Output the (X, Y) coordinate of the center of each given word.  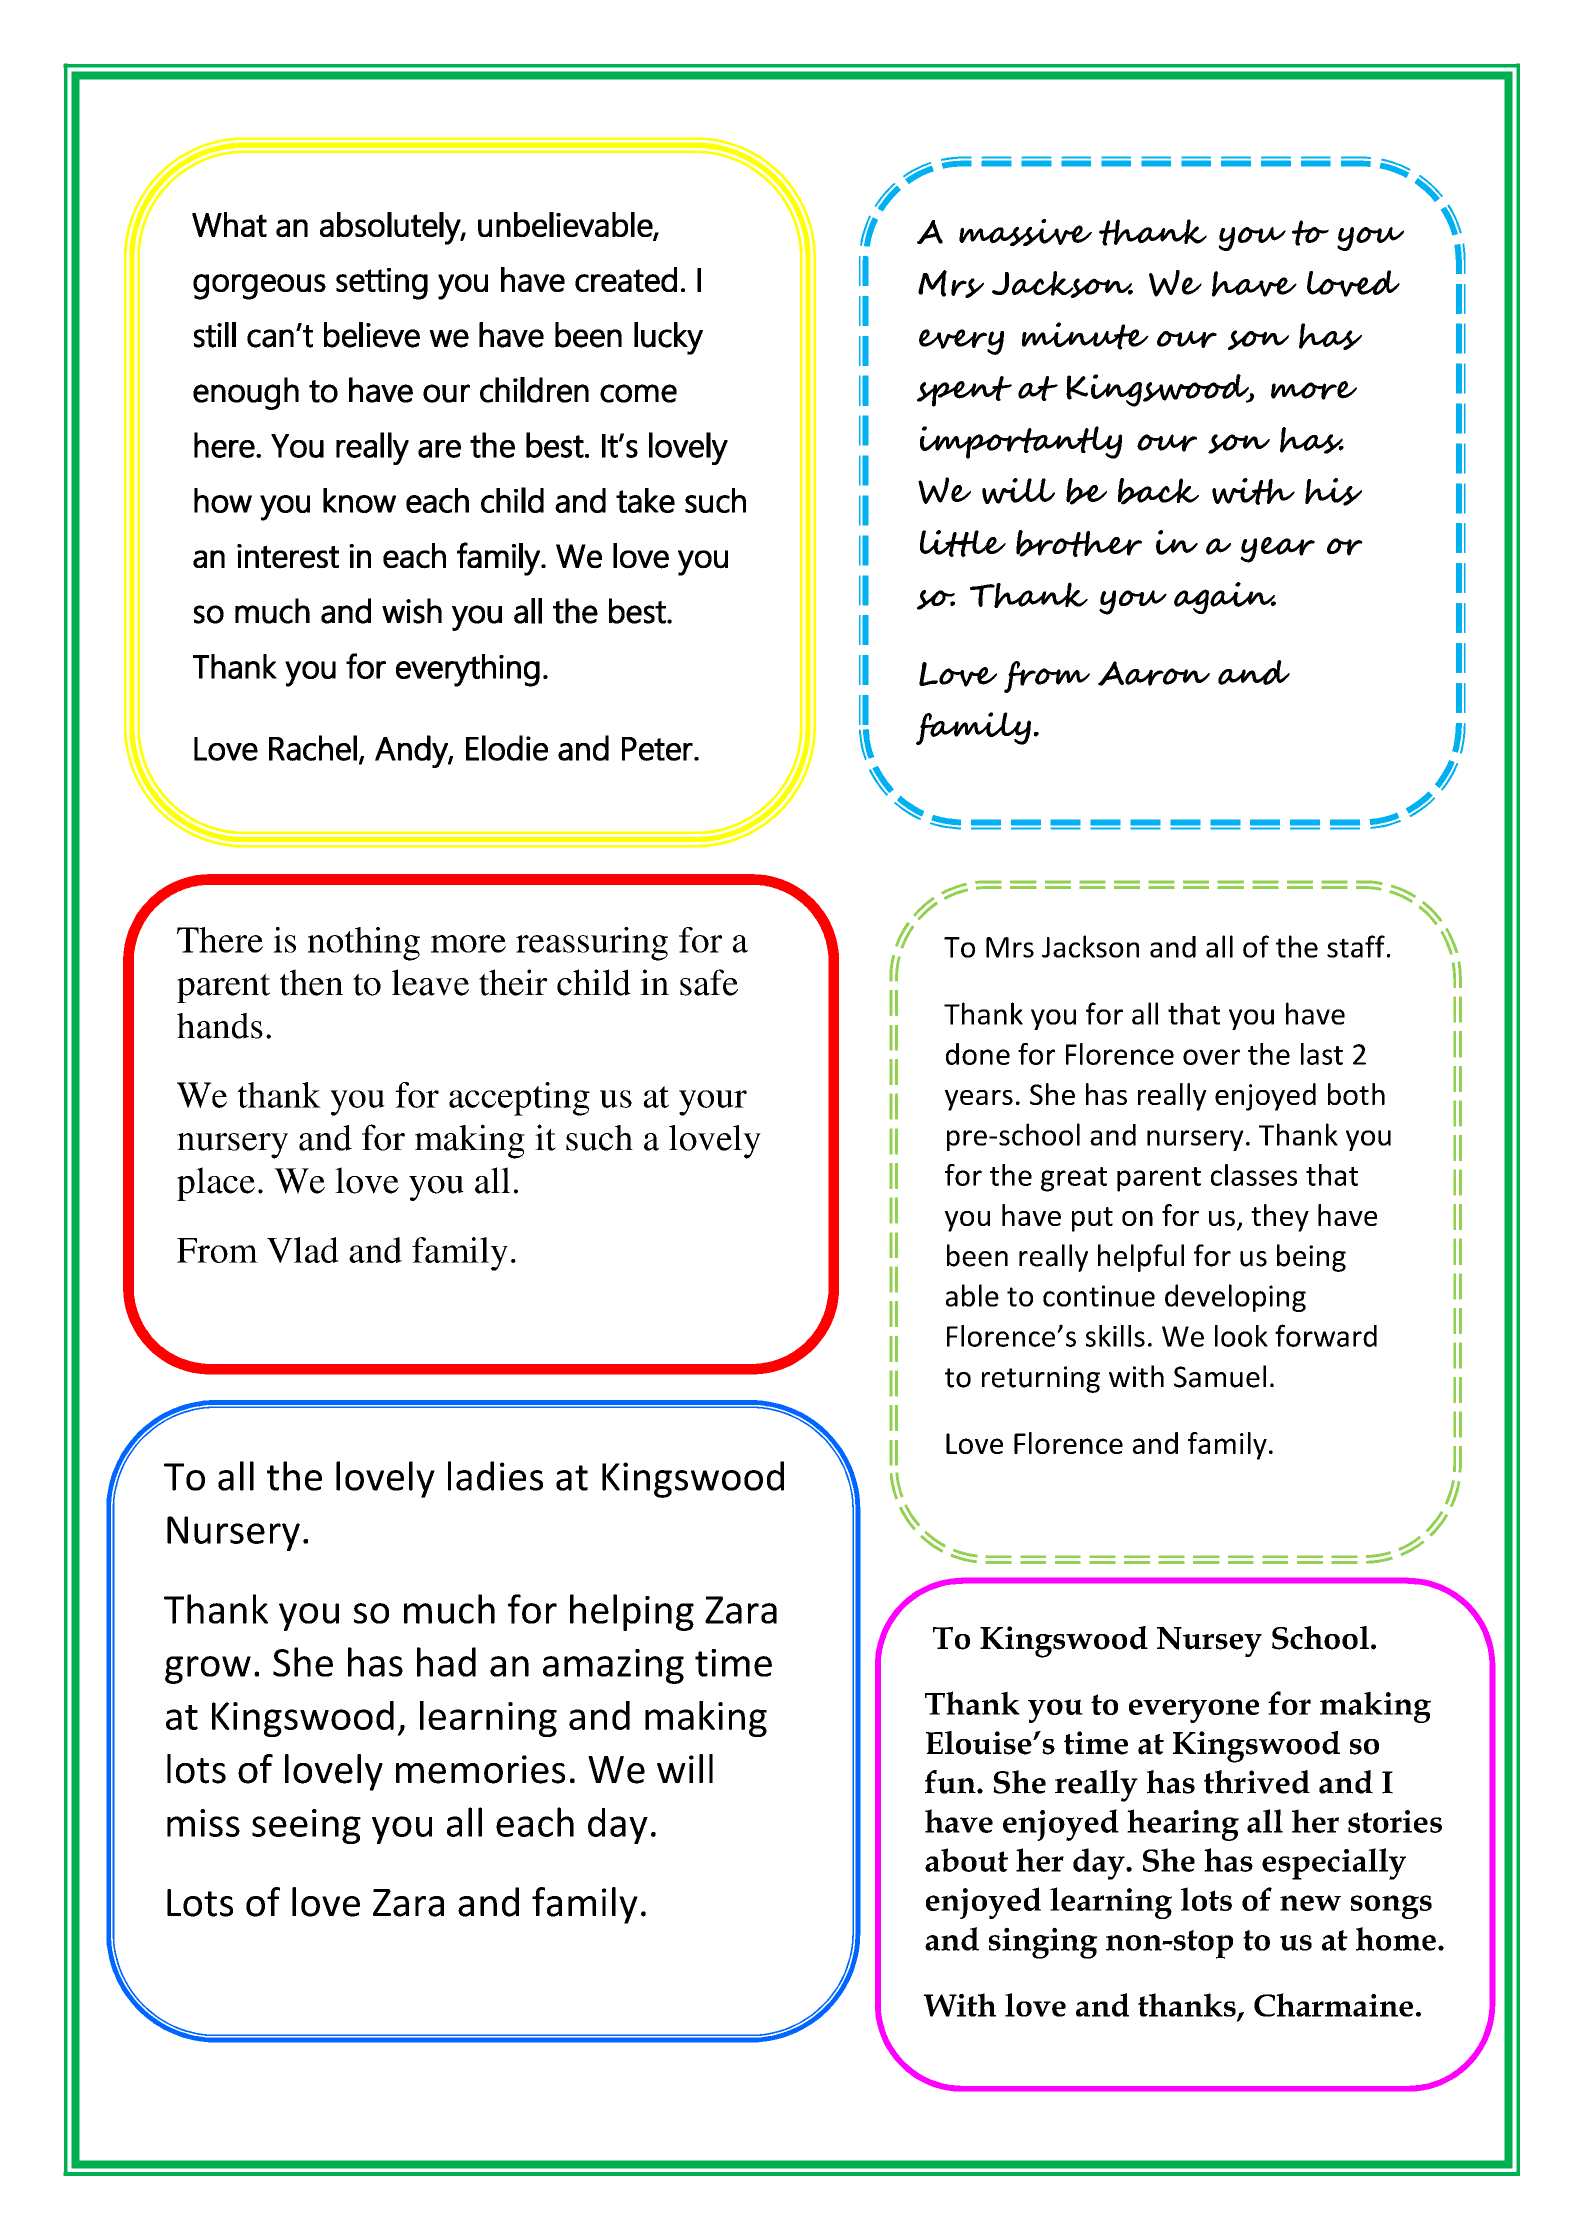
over (1211, 1057)
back (1158, 491)
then (311, 982)
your (713, 1103)
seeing (306, 1826)
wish (412, 611)
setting (382, 284)
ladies (495, 1476)
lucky (668, 338)
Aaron (1154, 673)
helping (632, 1612)
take (645, 500)
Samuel (1220, 1376)
